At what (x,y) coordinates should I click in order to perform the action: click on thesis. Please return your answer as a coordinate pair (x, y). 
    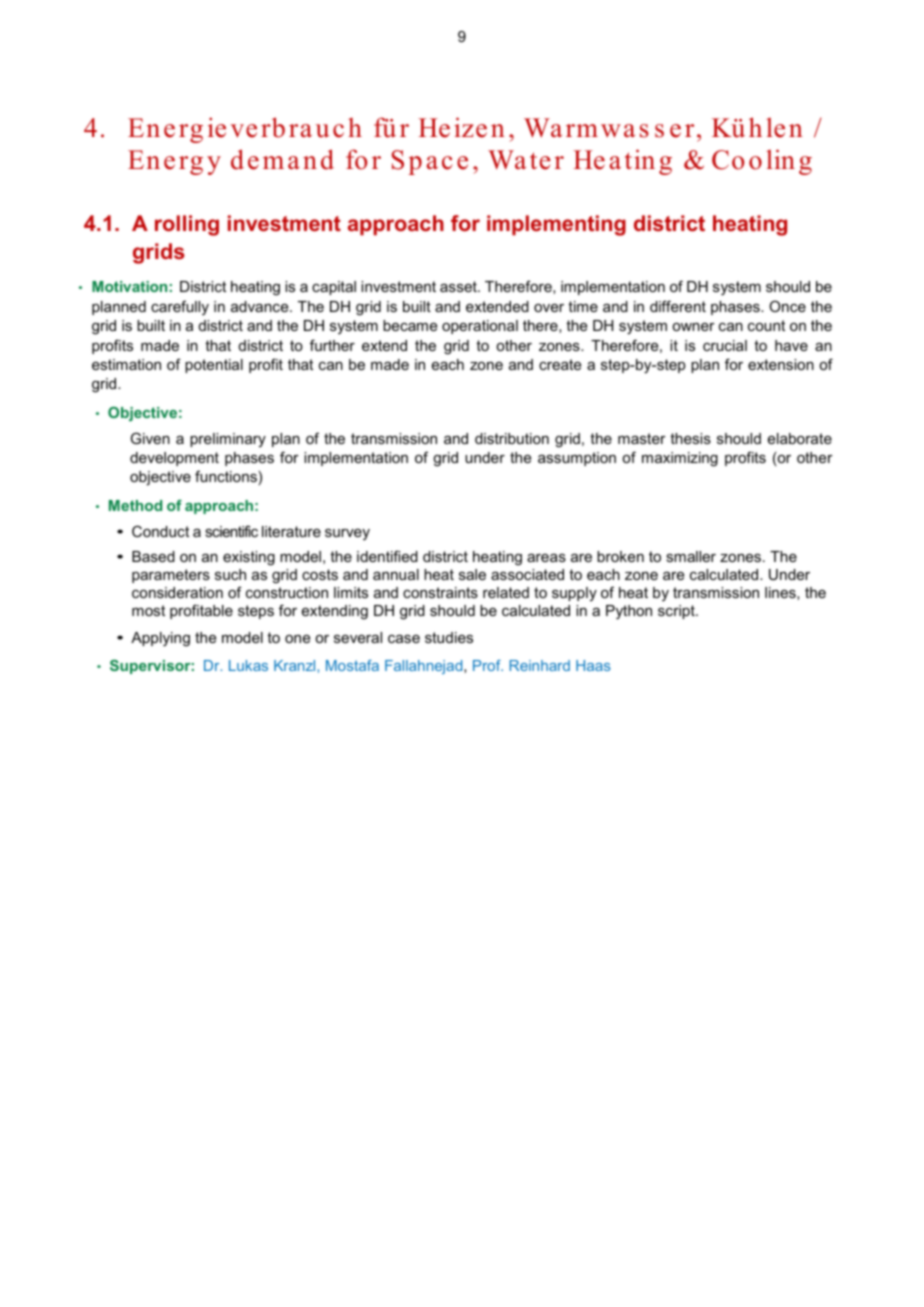
    Looking at the image, I should click on (690, 438).
